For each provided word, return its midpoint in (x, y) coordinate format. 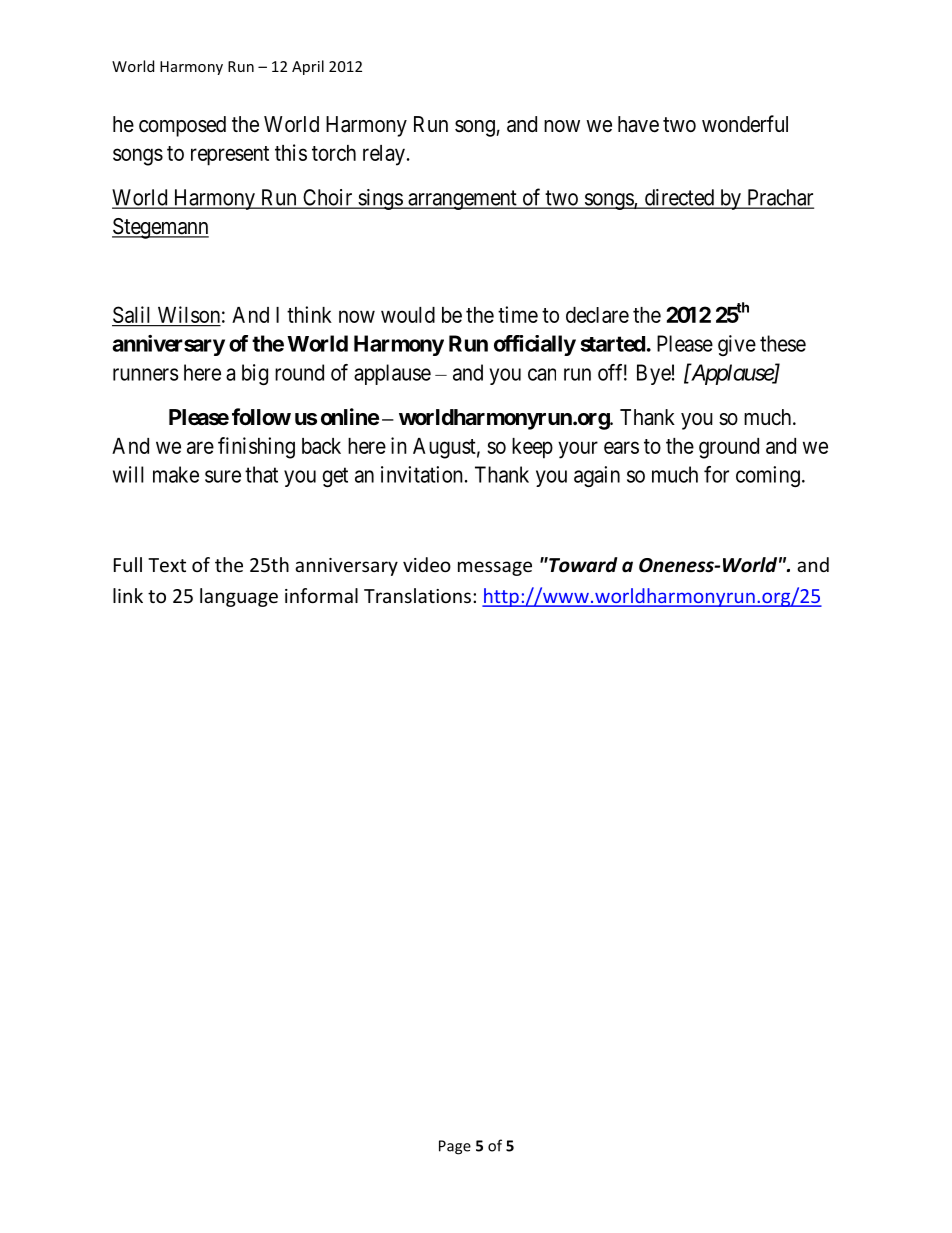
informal (321, 595)
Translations (417, 595)
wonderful (745, 124)
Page (455, 1147)
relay (384, 155)
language (239, 597)
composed (182, 126)
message (495, 568)
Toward (582, 565)
